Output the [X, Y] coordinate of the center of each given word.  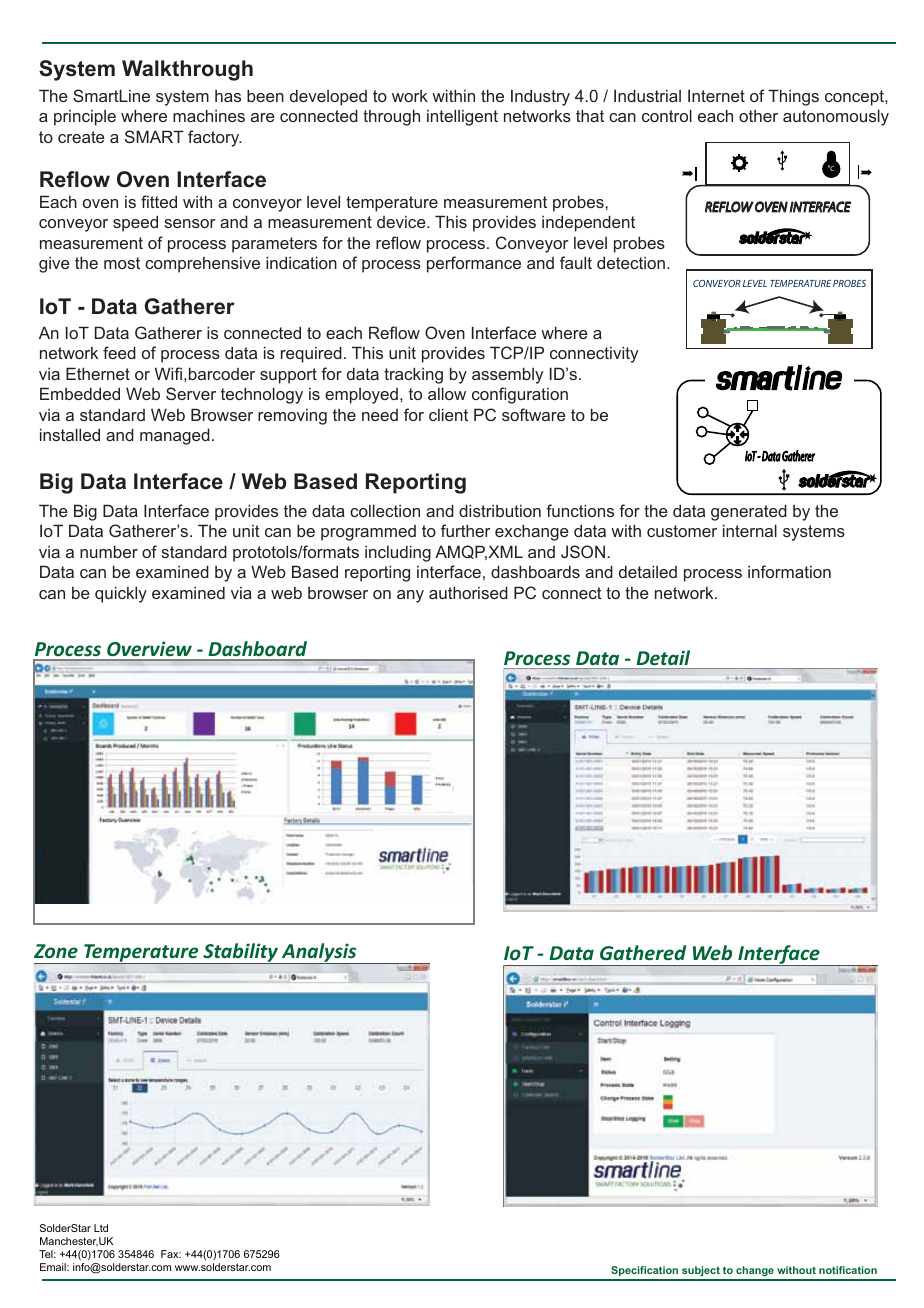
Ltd [101, 1228]
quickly [121, 594]
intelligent [462, 117]
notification [848, 1270]
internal [750, 530]
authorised [468, 592]
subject [701, 1273]
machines [209, 115]
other [758, 116]
